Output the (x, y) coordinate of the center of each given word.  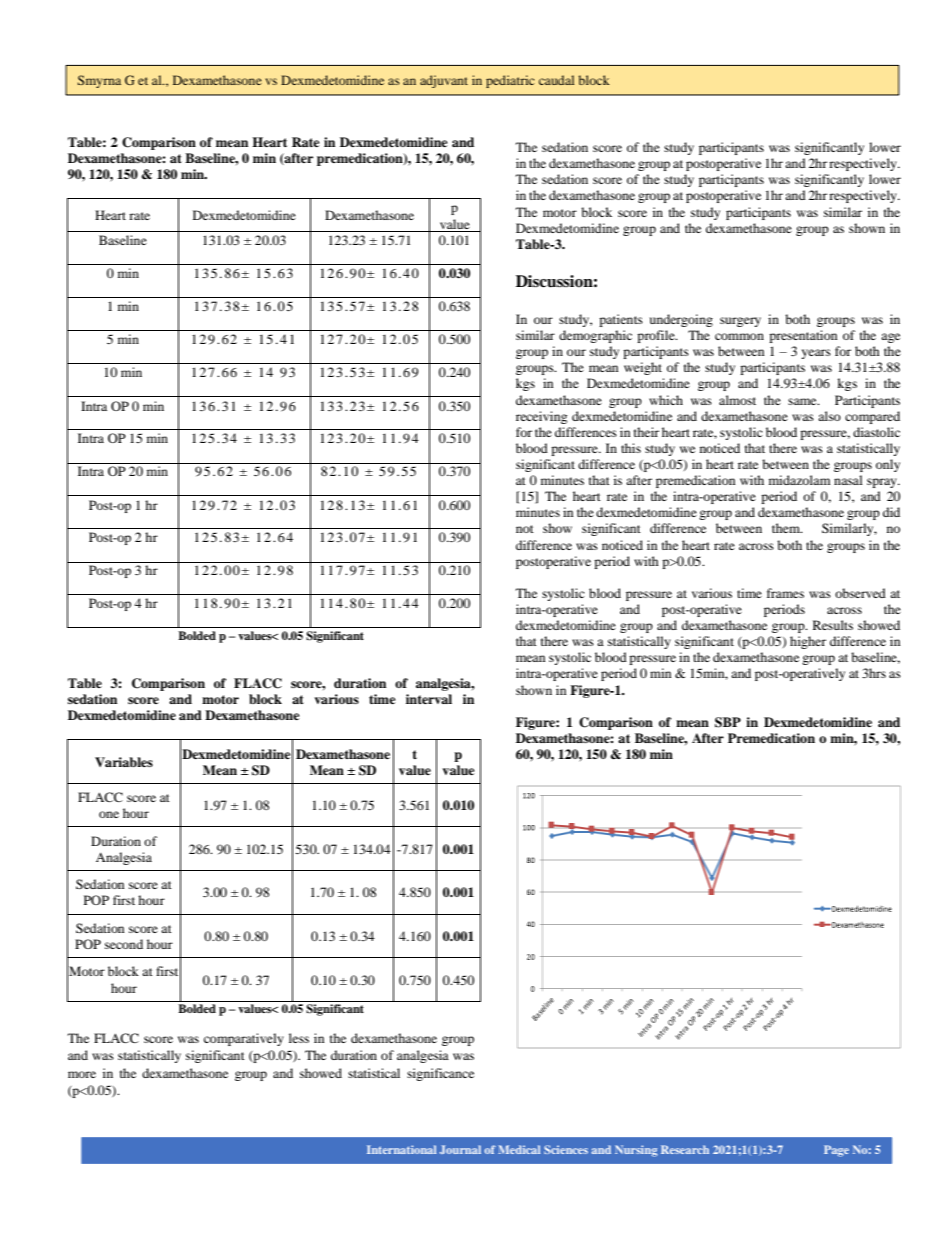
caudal (556, 80)
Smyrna (99, 81)
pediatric (510, 81)
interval (429, 699)
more (82, 1074)
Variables (124, 762)
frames (785, 593)
